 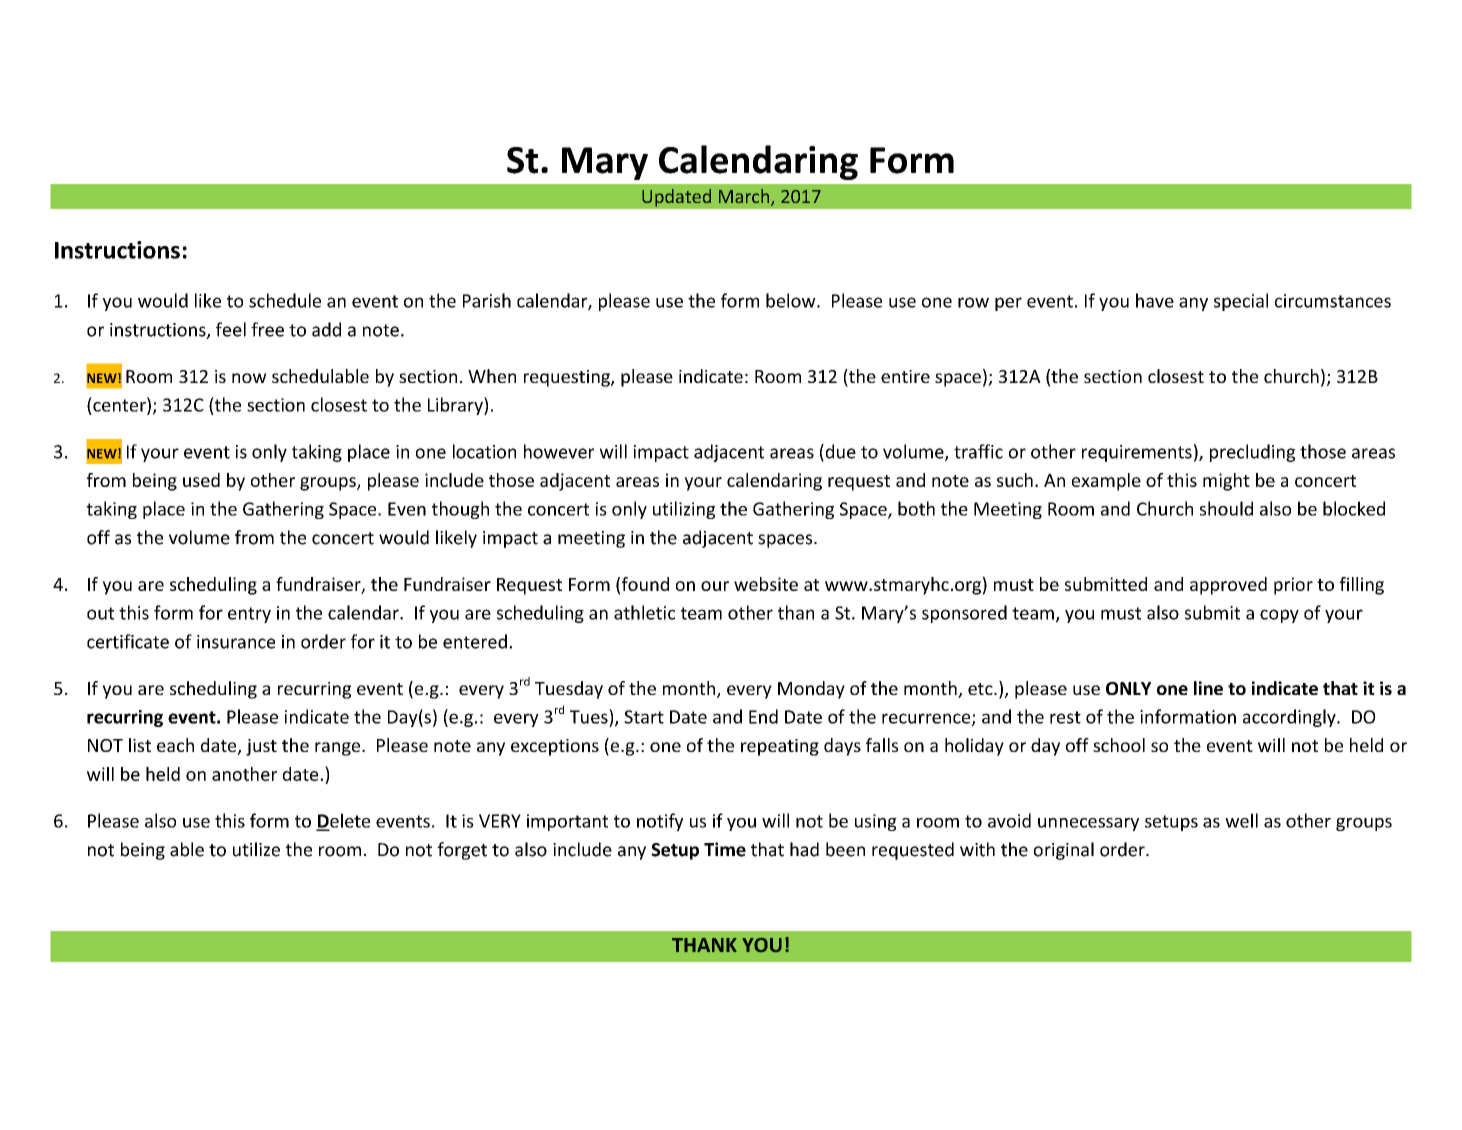 What do you see at coordinates (285, 300) in the screenshot?
I see `schedule` at bounding box center [285, 300].
